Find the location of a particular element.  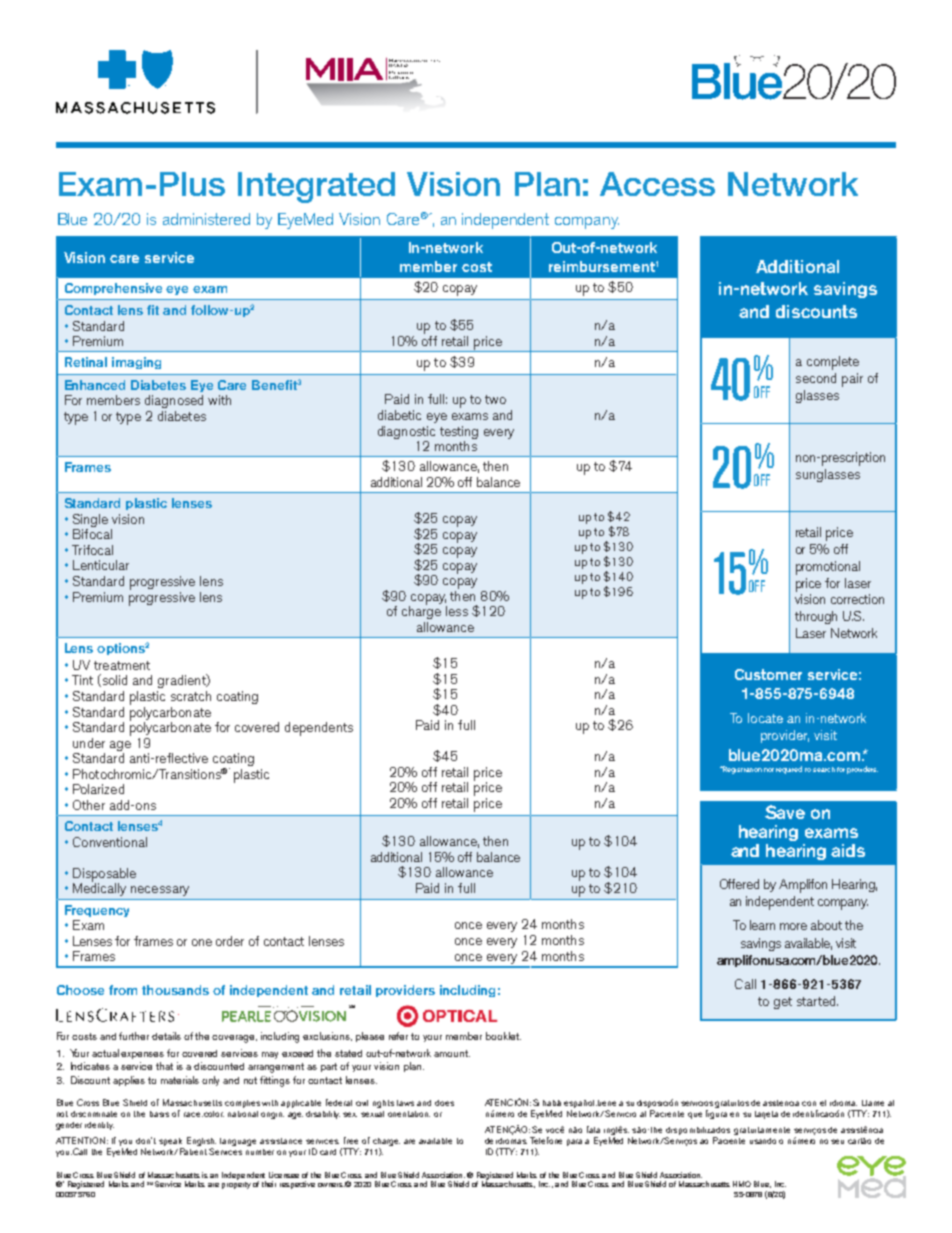

Integrated is located at coordinates (316, 187).
